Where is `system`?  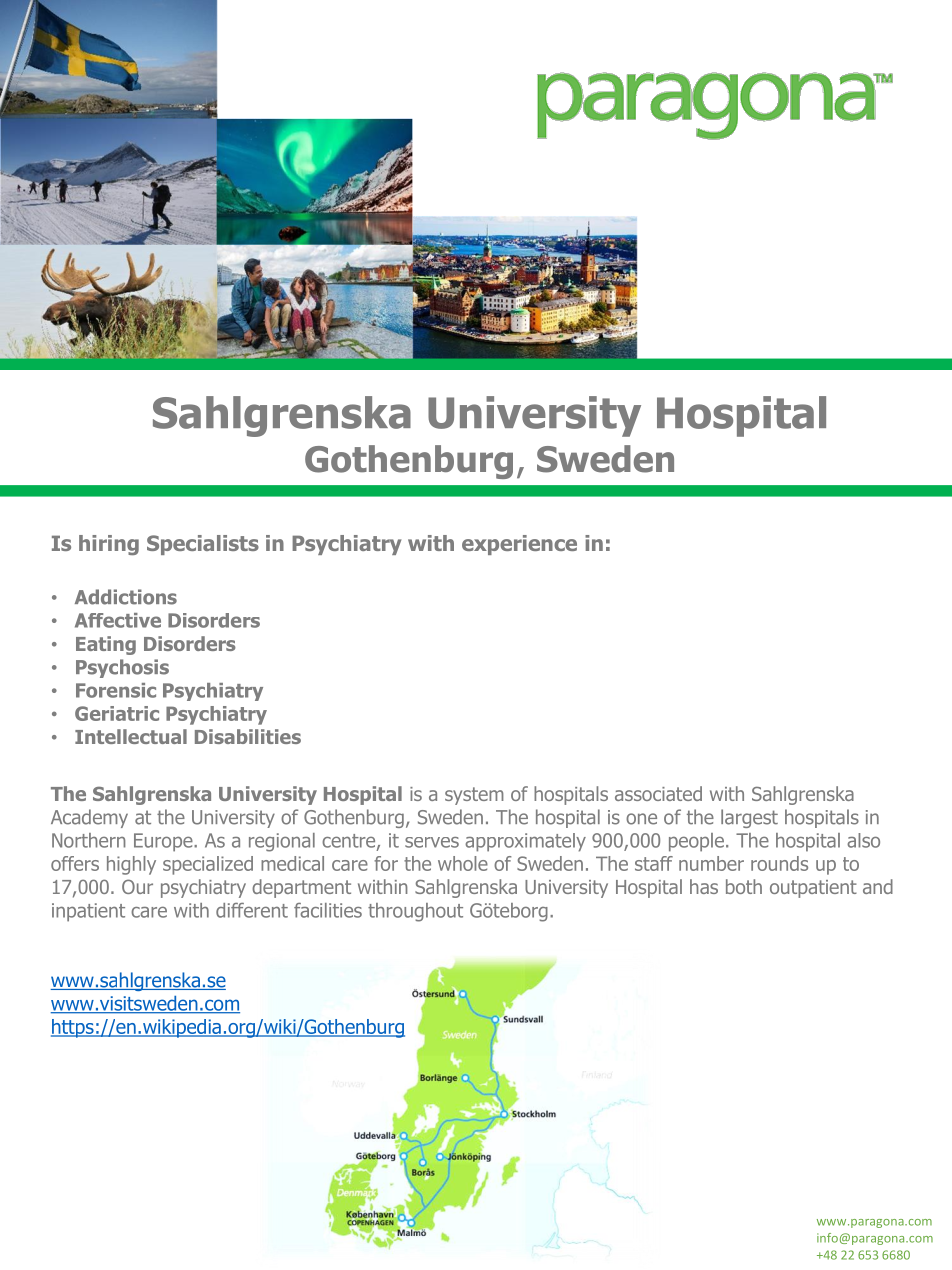
system is located at coordinates (474, 796).
